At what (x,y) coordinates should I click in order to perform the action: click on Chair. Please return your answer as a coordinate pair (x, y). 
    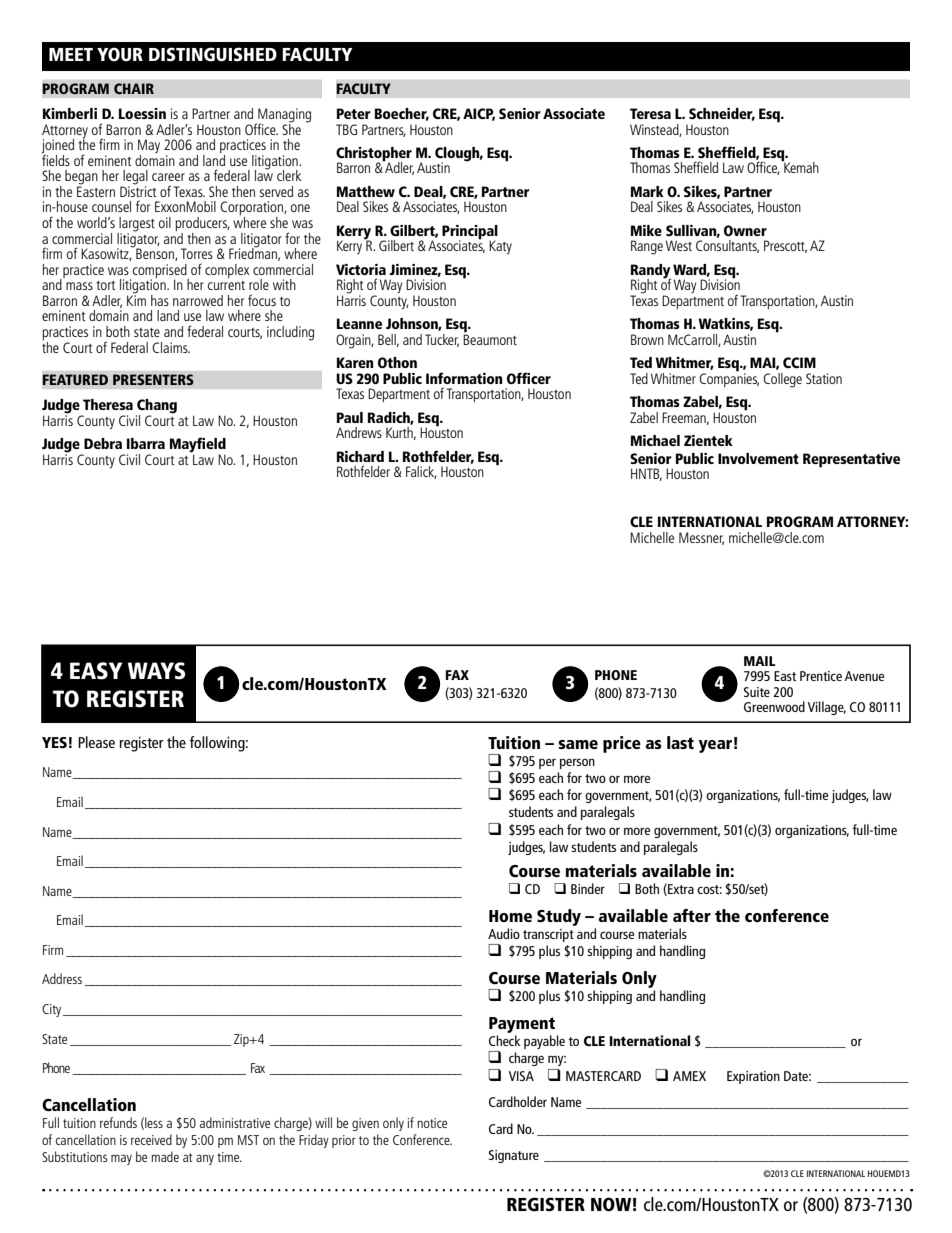
    Looking at the image, I should click on (134, 88).
